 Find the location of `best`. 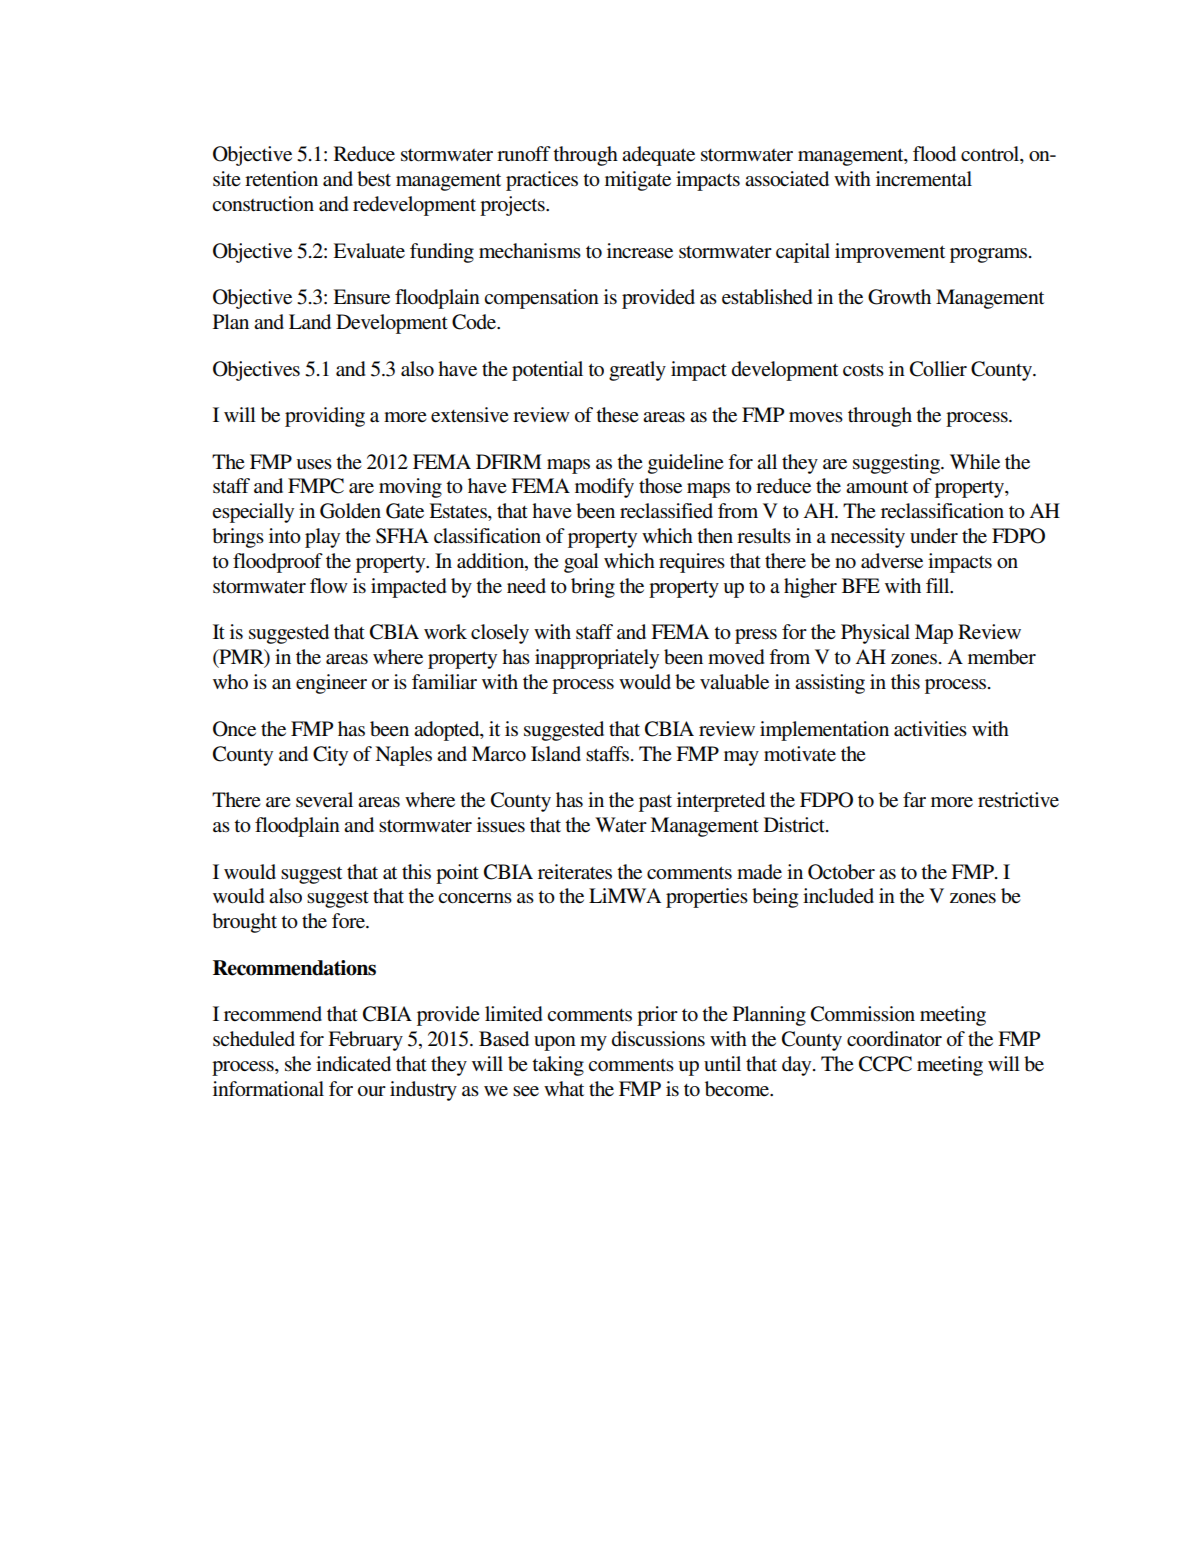

best is located at coordinates (374, 179).
